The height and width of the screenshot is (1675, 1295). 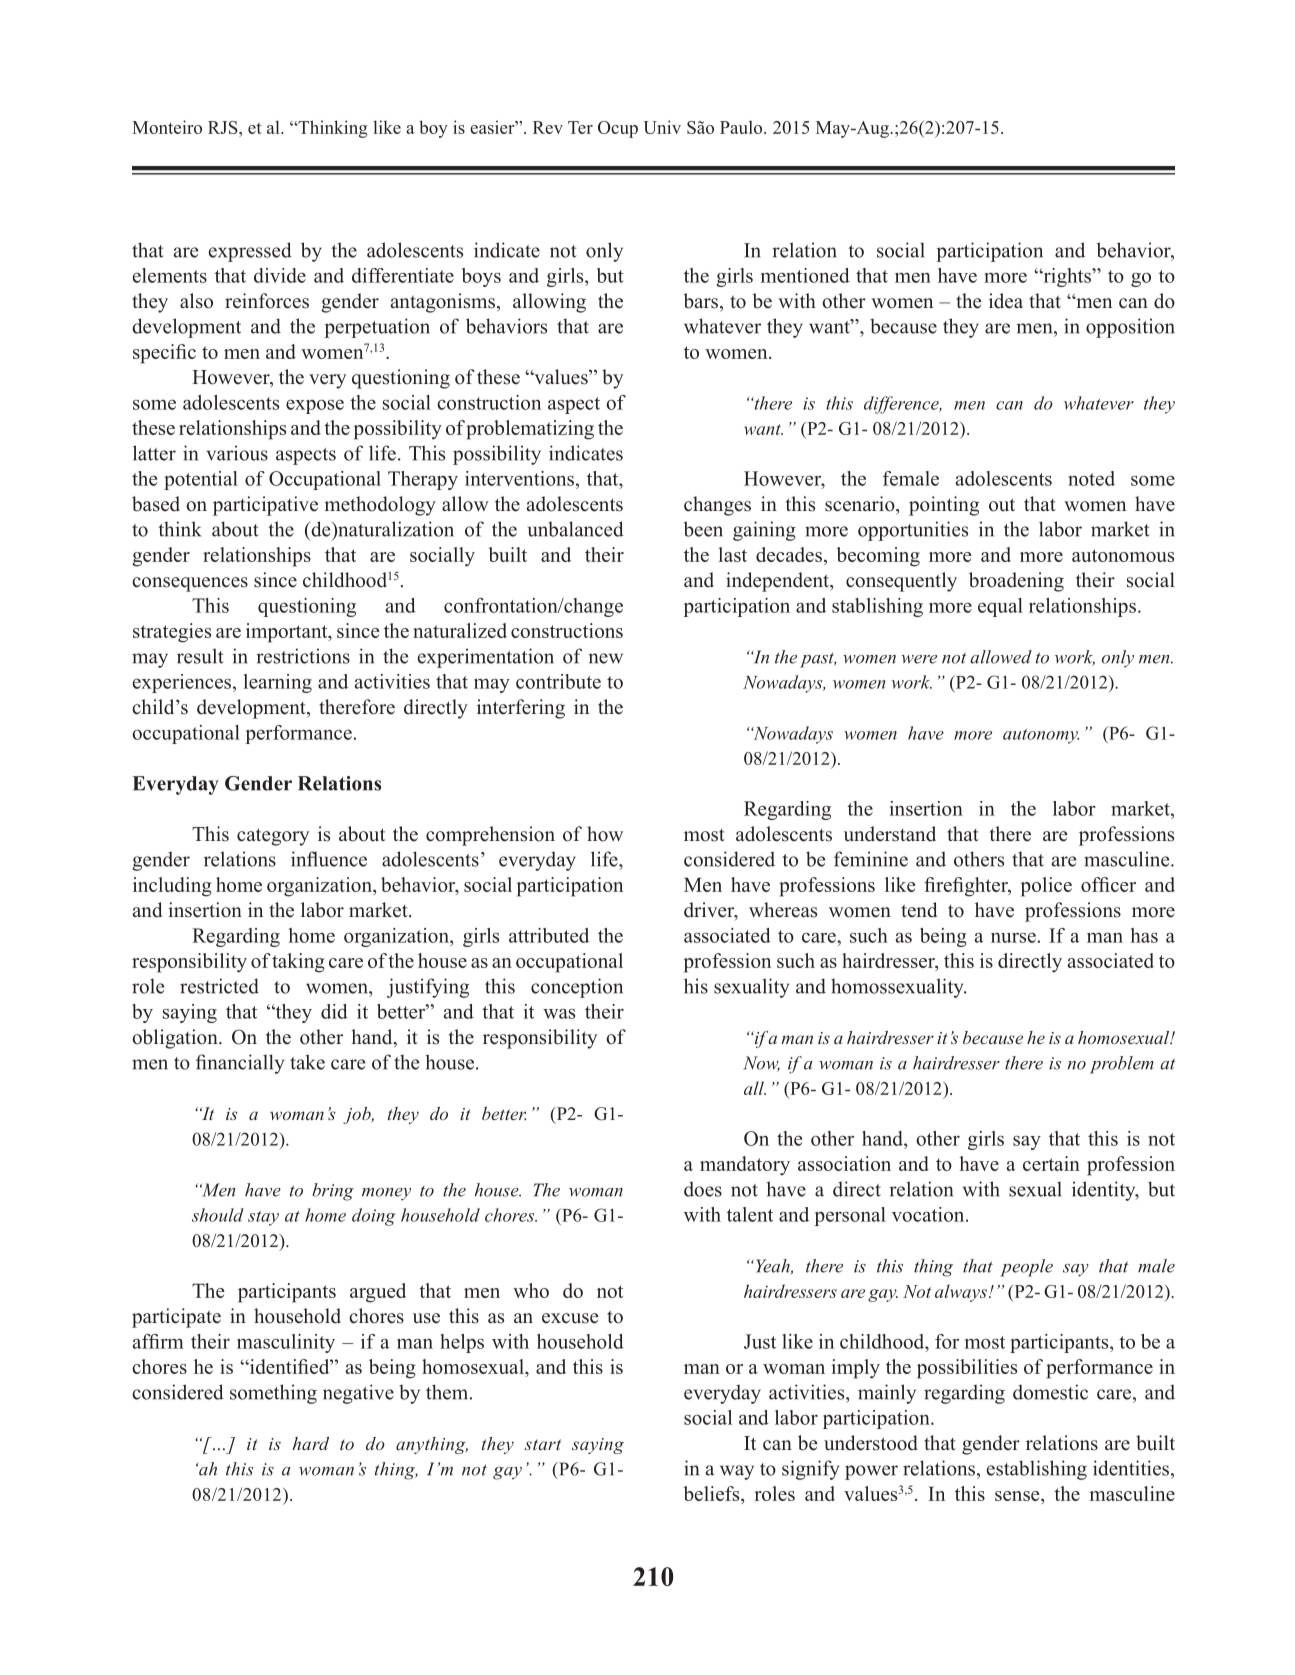 What do you see at coordinates (605, 658) in the screenshot?
I see `new` at bounding box center [605, 658].
